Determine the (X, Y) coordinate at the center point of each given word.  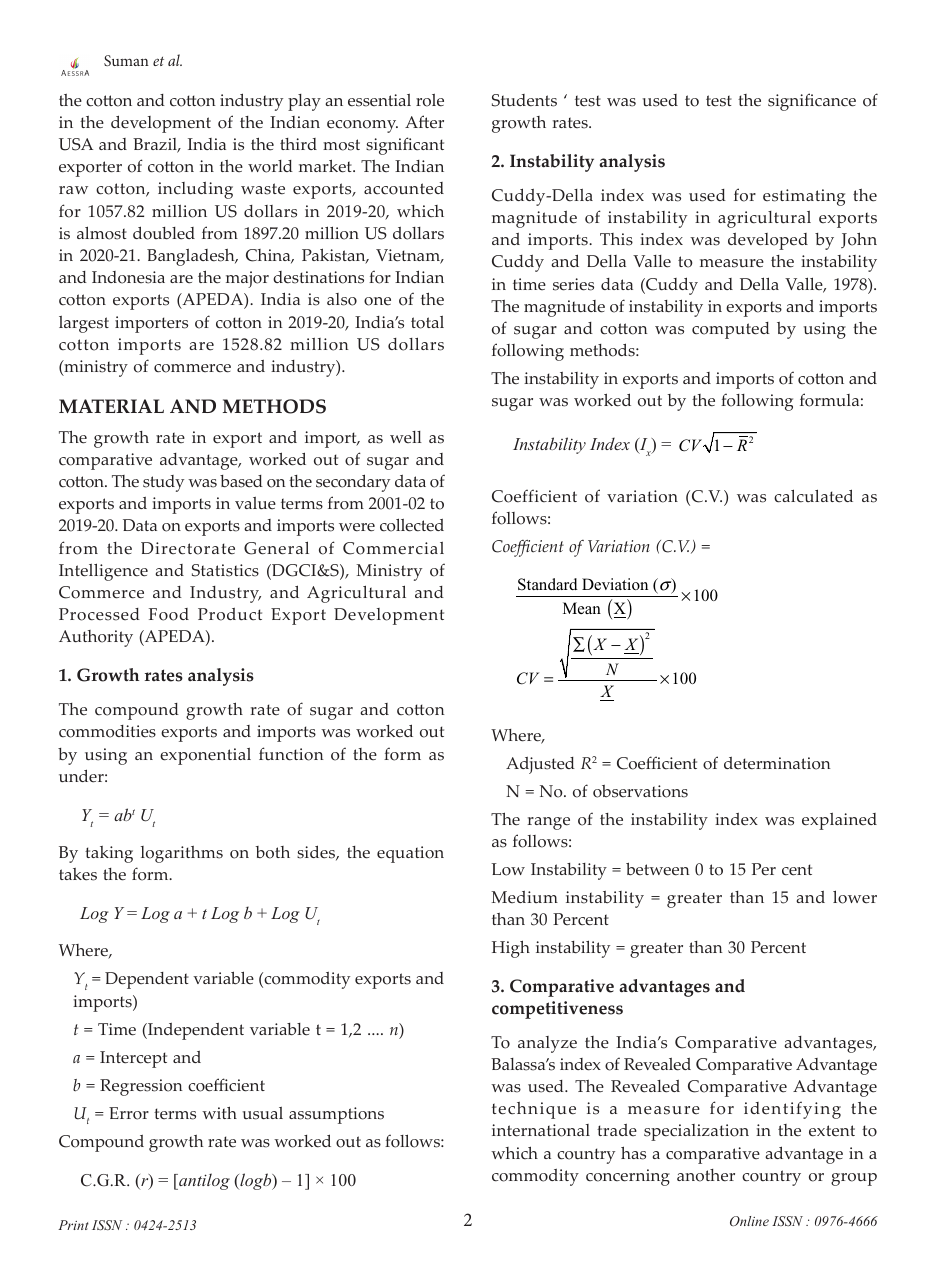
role (430, 100)
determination (777, 763)
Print (73, 1225)
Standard (548, 584)
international (541, 1130)
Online (749, 1221)
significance (812, 102)
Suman (126, 60)
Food (169, 614)
